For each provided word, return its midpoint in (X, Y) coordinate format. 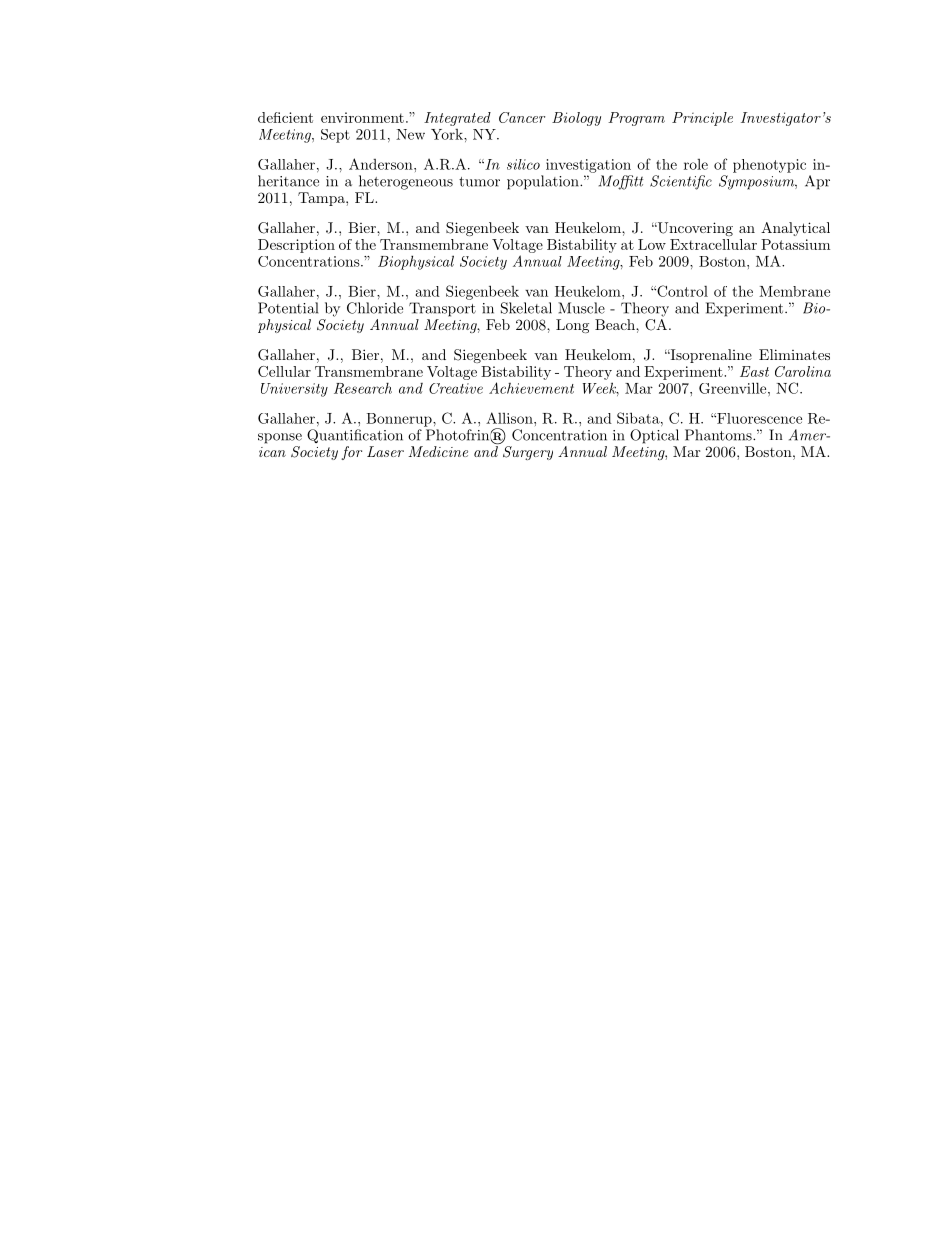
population (544, 182)
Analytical (795, 229)
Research (363, 388)
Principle (702, 119)
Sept (335, 136)
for (351, 453)
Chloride (375, 308)
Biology (576, 119)
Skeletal (526, 308)
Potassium (795, 244)
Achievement (531, 388)
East (754, 371)
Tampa (322, 199)
